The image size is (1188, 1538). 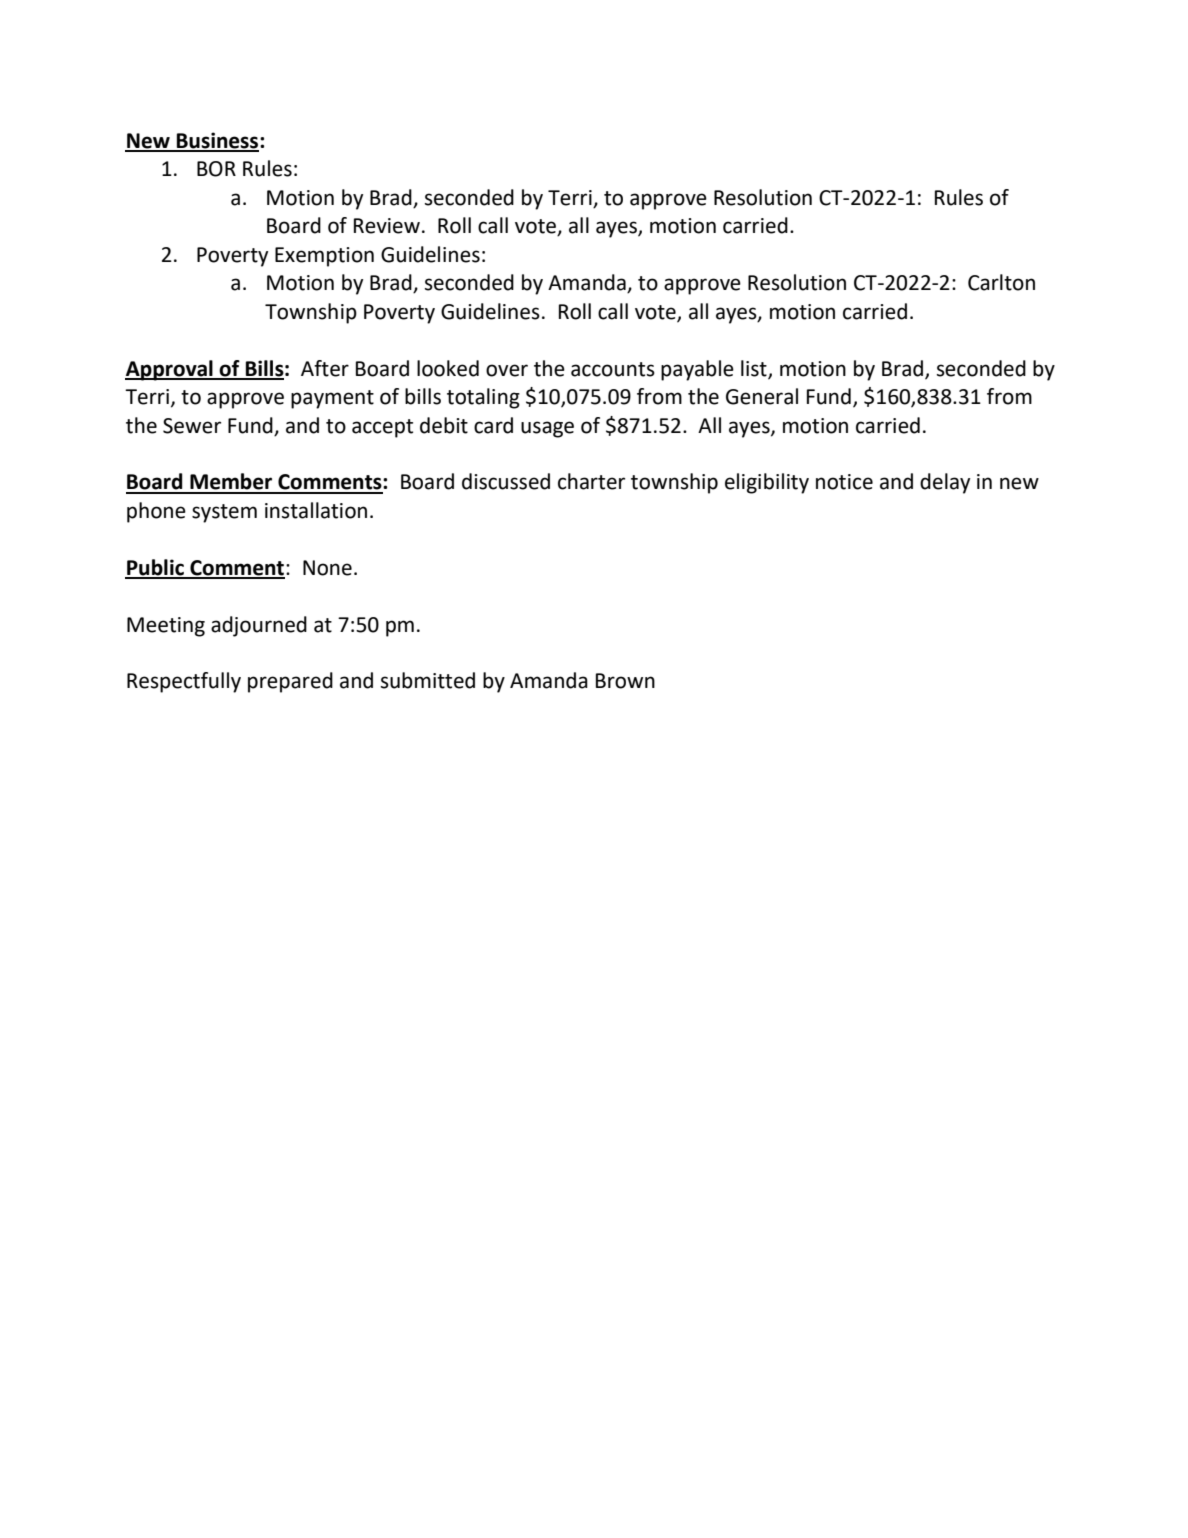 What do you see at coordinates (1001, 282) in the document?
I see `Carlton` at bounding box center [1001, 282].
